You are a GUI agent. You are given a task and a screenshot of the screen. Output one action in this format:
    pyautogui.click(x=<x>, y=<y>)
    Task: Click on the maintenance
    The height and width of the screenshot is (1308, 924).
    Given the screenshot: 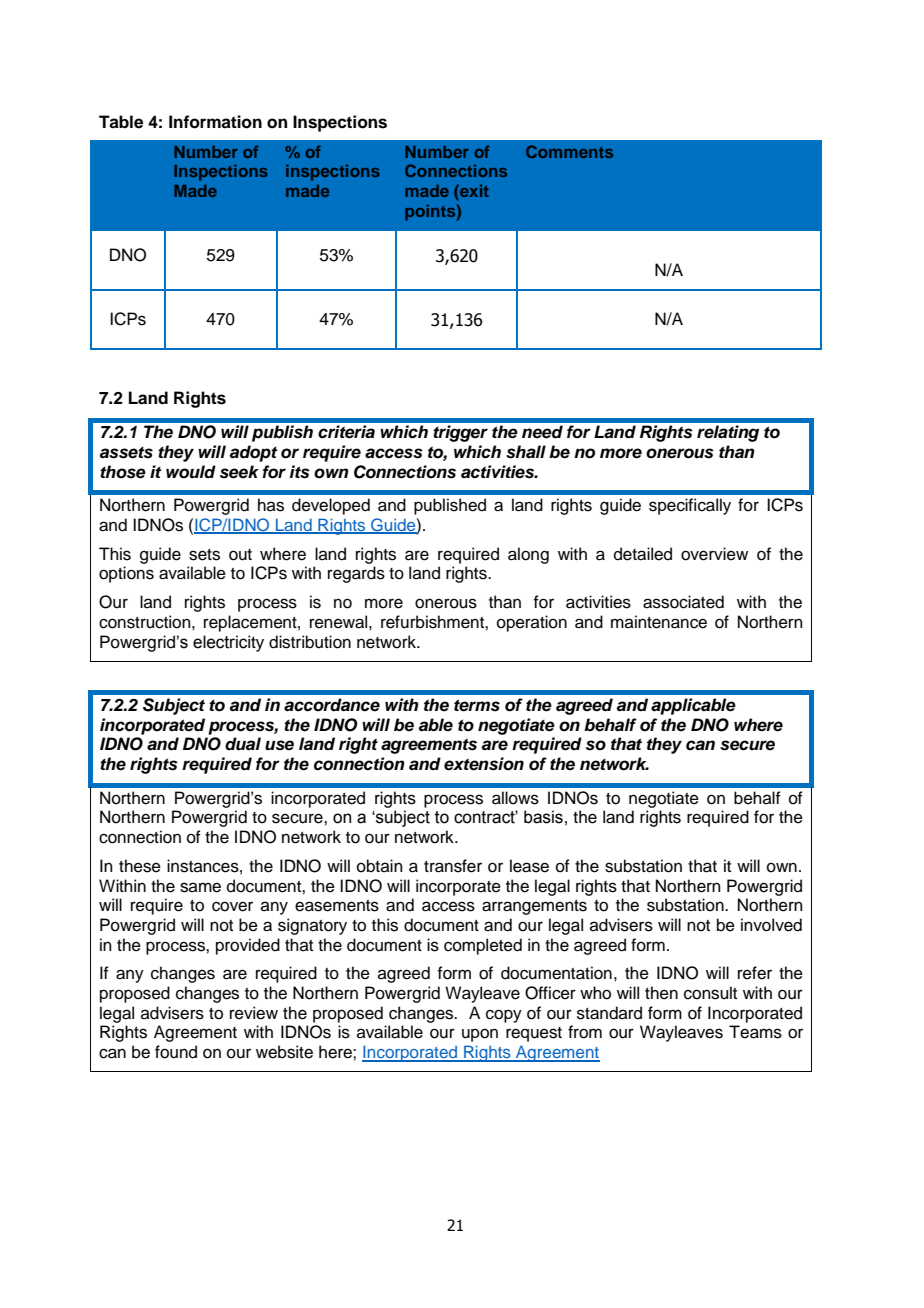 What is the action you would take?
    pyautogui.click(x=659, y=622)
